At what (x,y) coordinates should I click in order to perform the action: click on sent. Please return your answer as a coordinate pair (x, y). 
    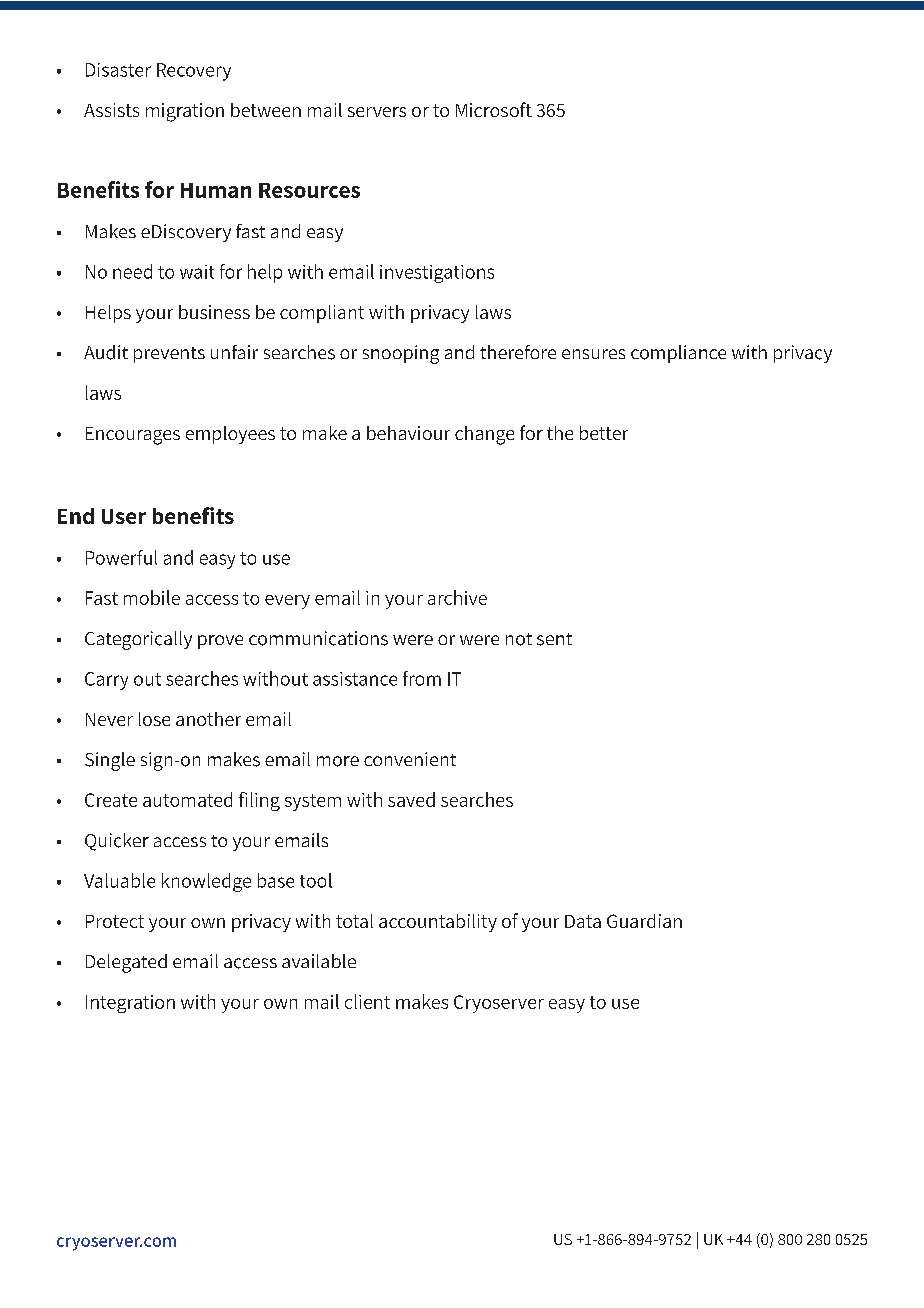
    Looking at the image, I should click on (554, 639).
